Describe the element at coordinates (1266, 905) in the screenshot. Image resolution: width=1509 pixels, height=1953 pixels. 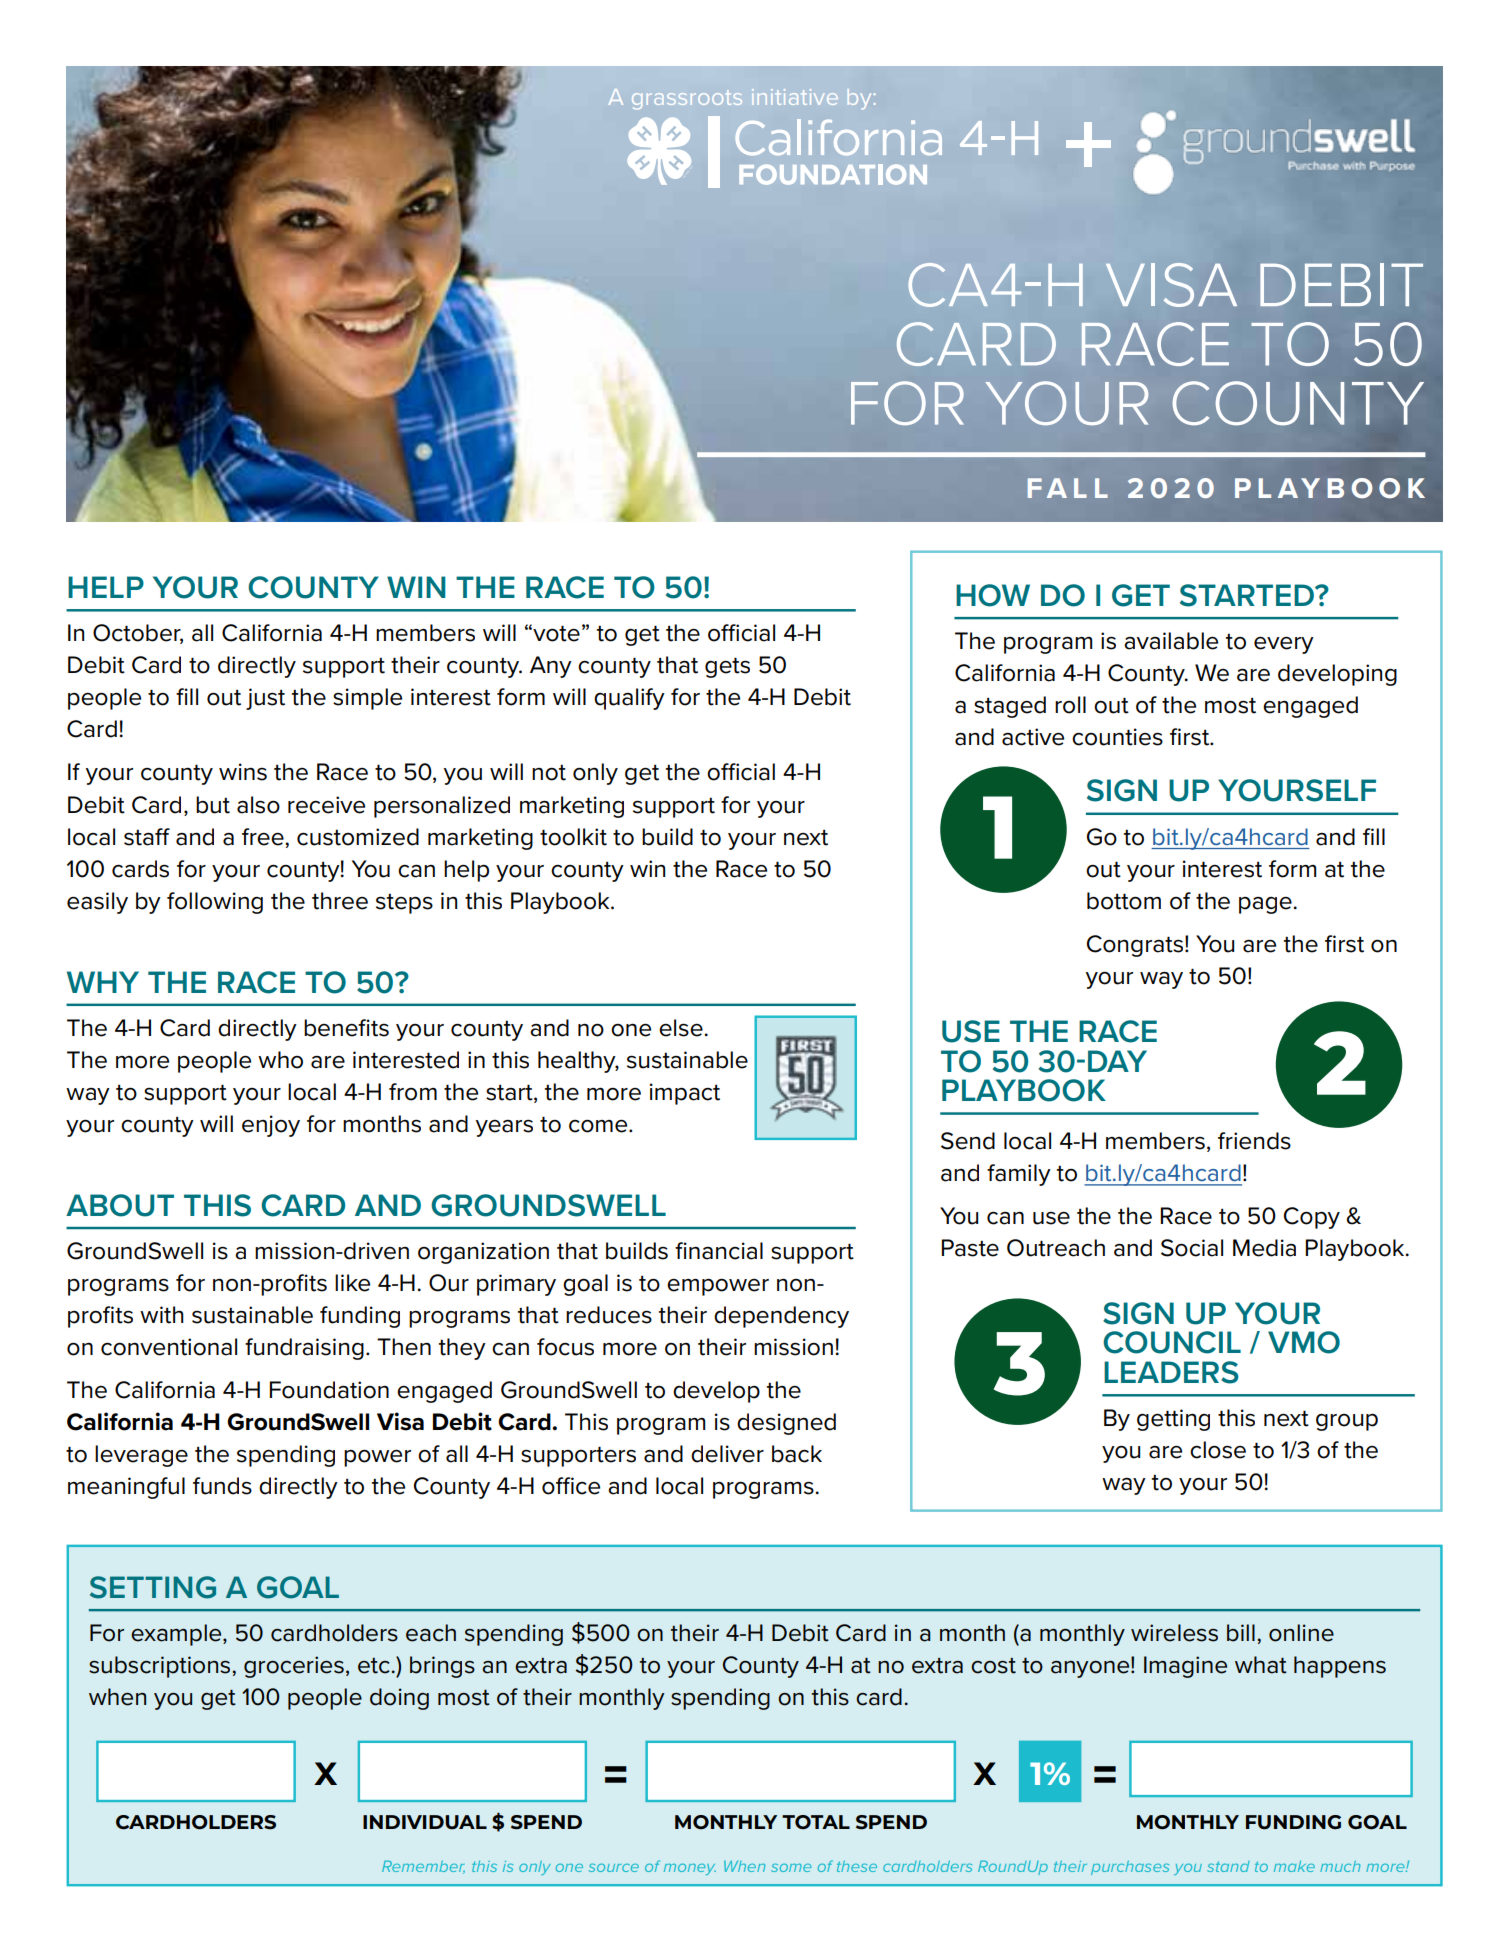
I see `page` at that location.
